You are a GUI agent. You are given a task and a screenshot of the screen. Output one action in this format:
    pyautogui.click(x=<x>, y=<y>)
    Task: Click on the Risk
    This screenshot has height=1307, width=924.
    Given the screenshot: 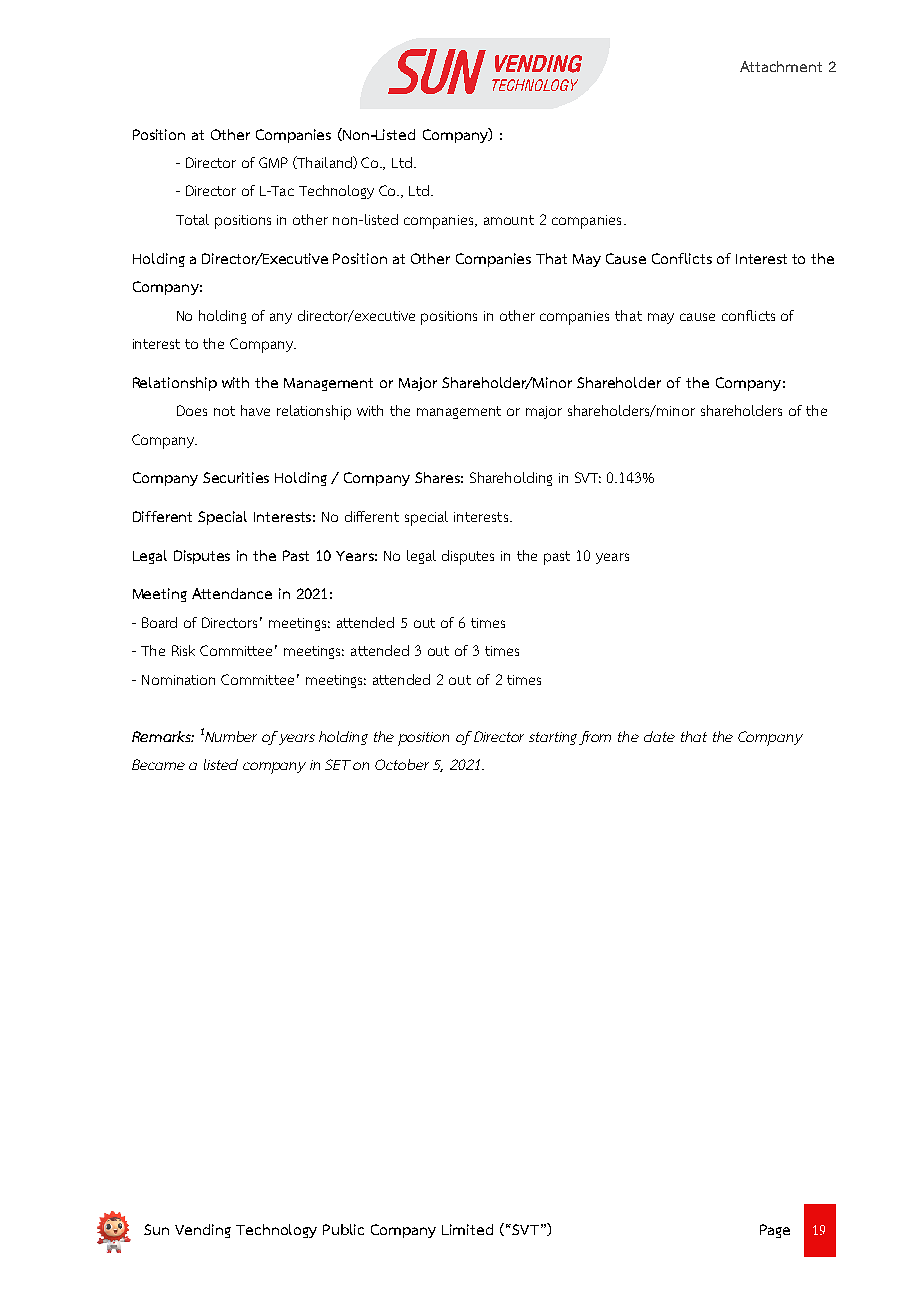 What is the action you would take?
    pyautogui.click(x=183, y=650)
